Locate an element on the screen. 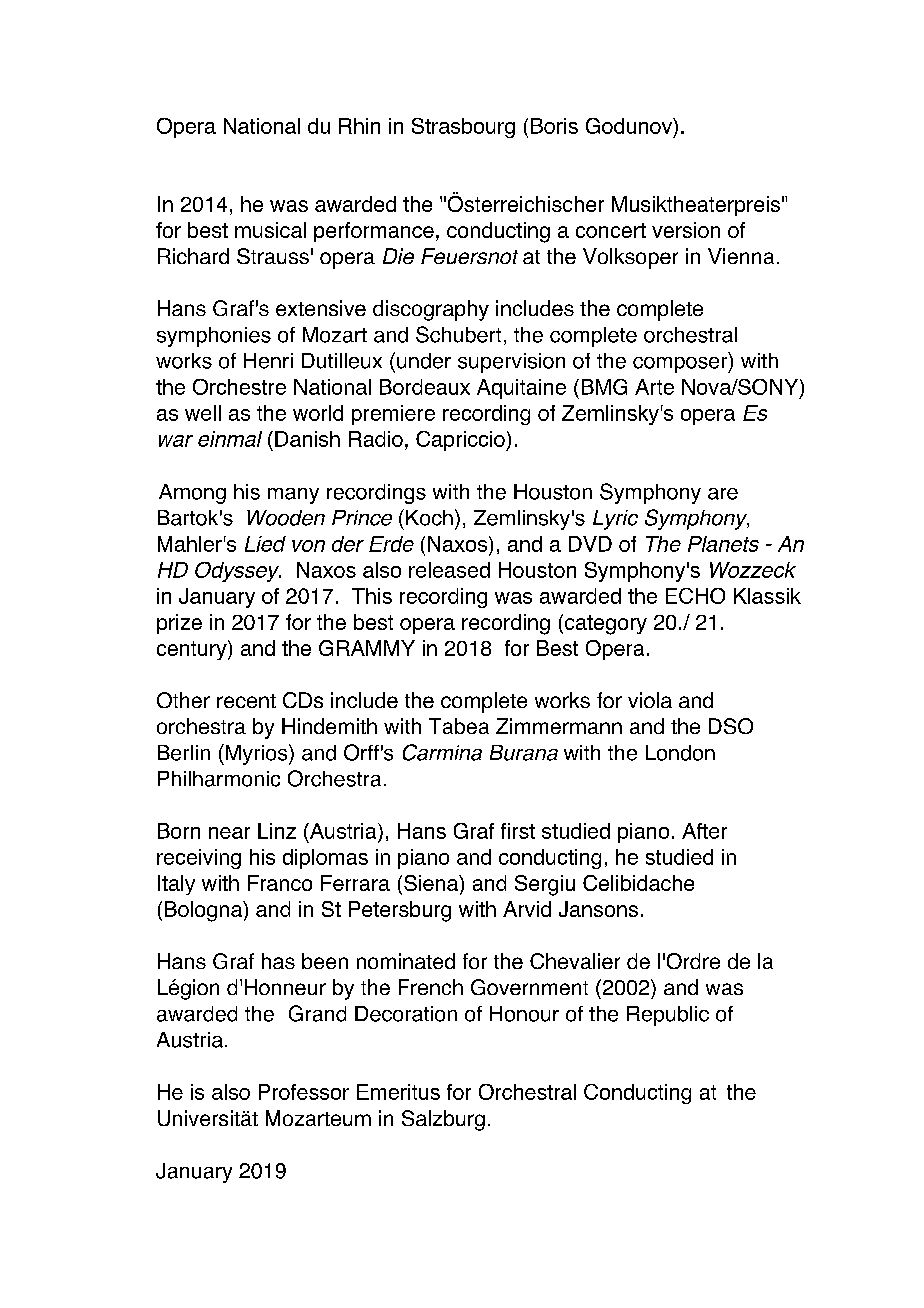  musical is located at coordinates (270, 230).
